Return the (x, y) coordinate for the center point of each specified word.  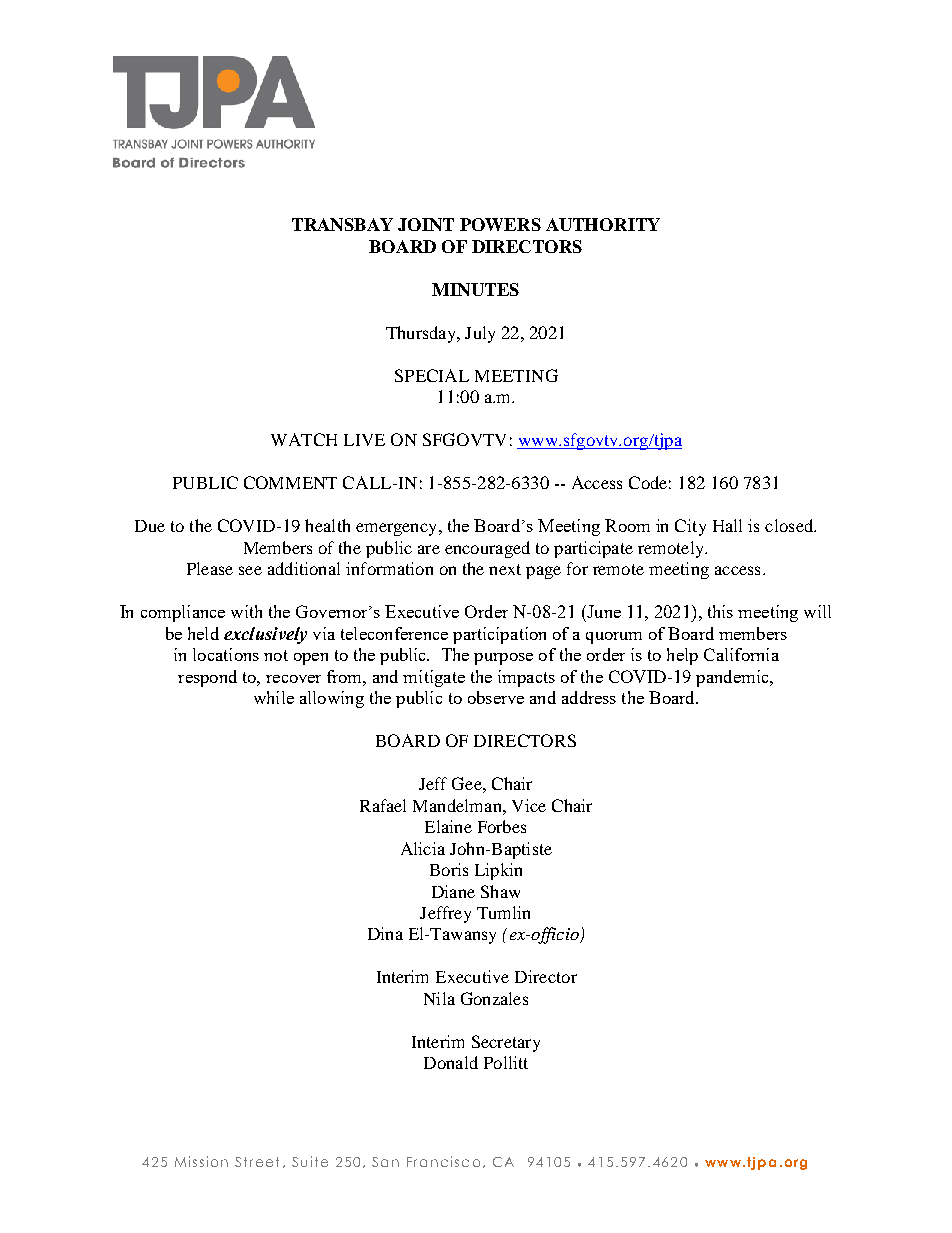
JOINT (426, 224)
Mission (201, 1161)
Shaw (500, 891)
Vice (529, 805)
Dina (385, 933)
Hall (727, 525)
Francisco (443, 1161)
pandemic (733, 678)
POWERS (500, 224)
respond (207, 678)
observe (496, 697)
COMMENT (290, 482)
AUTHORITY (603, 224)
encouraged (487, 549)
